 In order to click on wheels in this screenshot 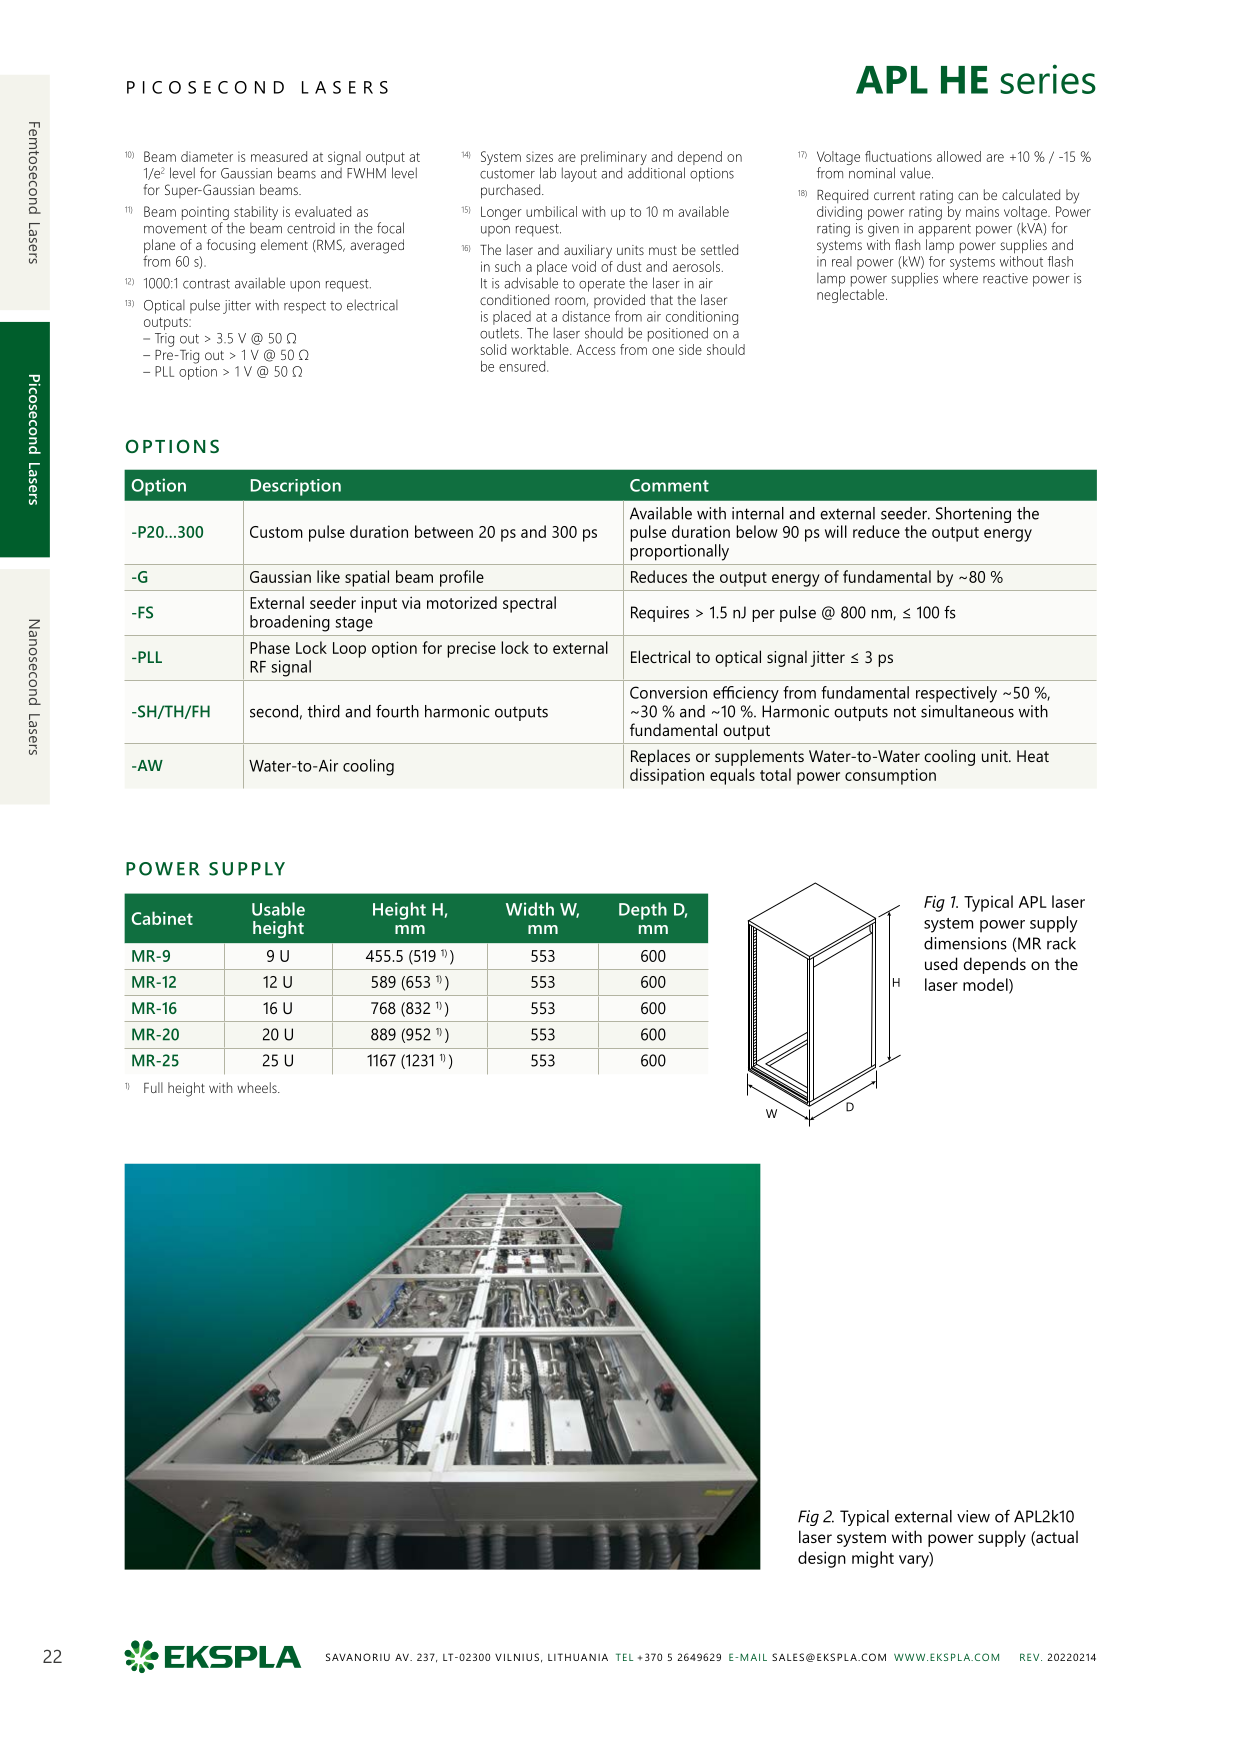, I will do `click(258, 1087)`.
